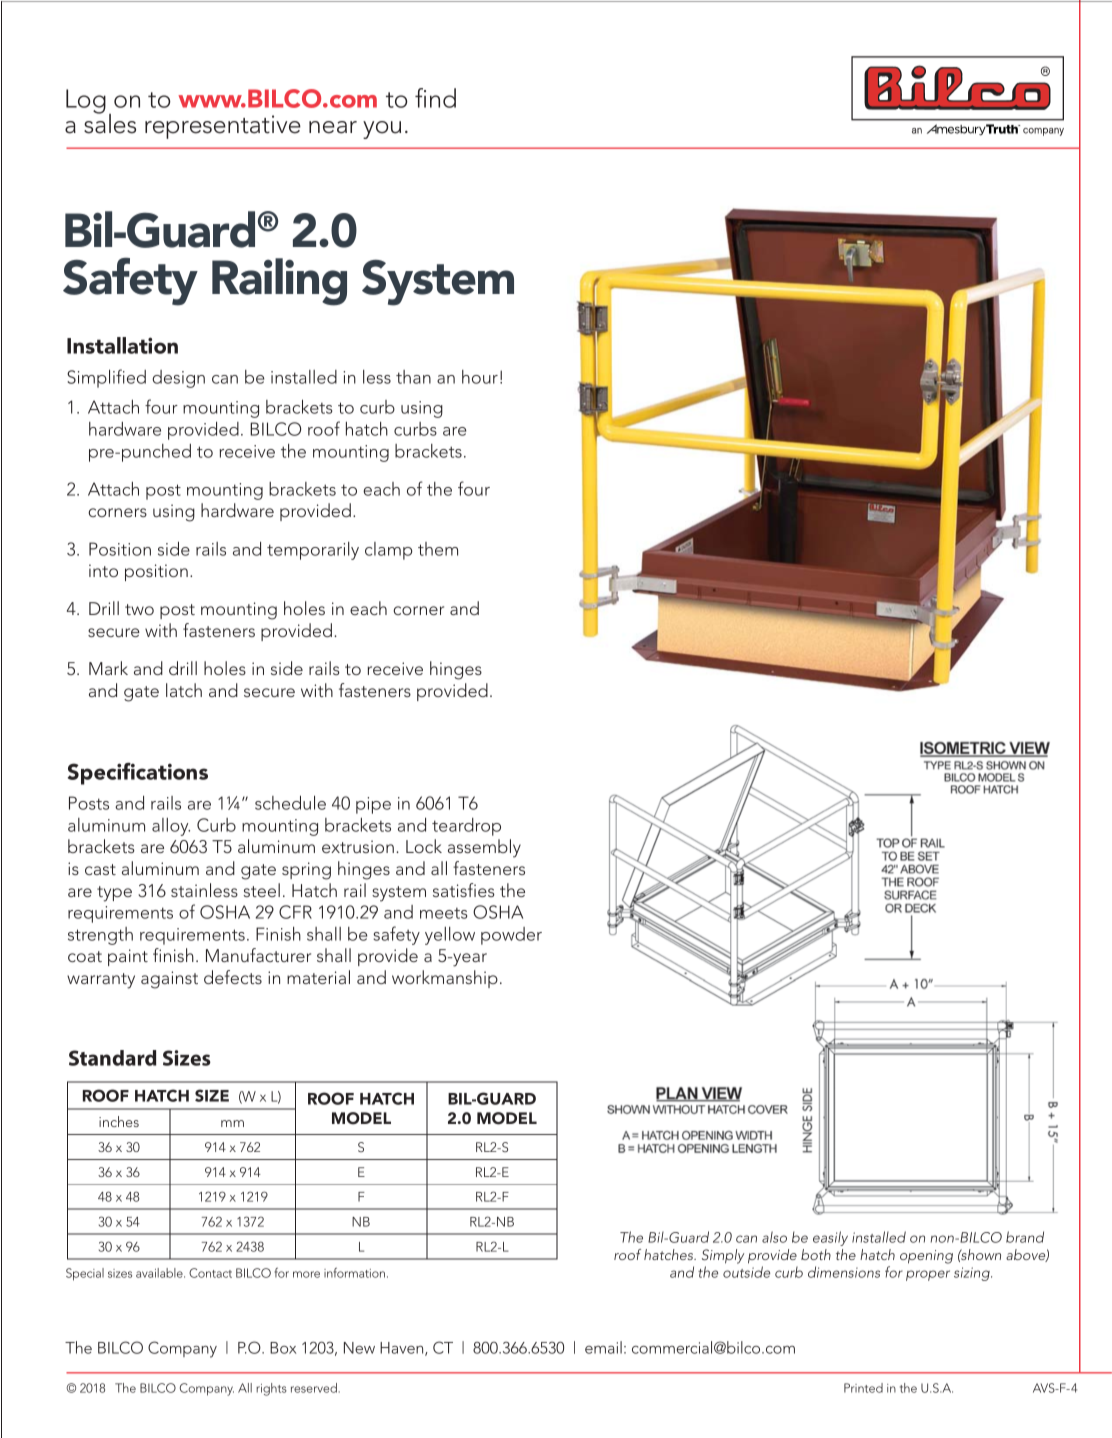 The height and width of the page is (1438, 1112). Describe the element at coordinates (863, 1388) in the page. I see `Printed` at that location.
